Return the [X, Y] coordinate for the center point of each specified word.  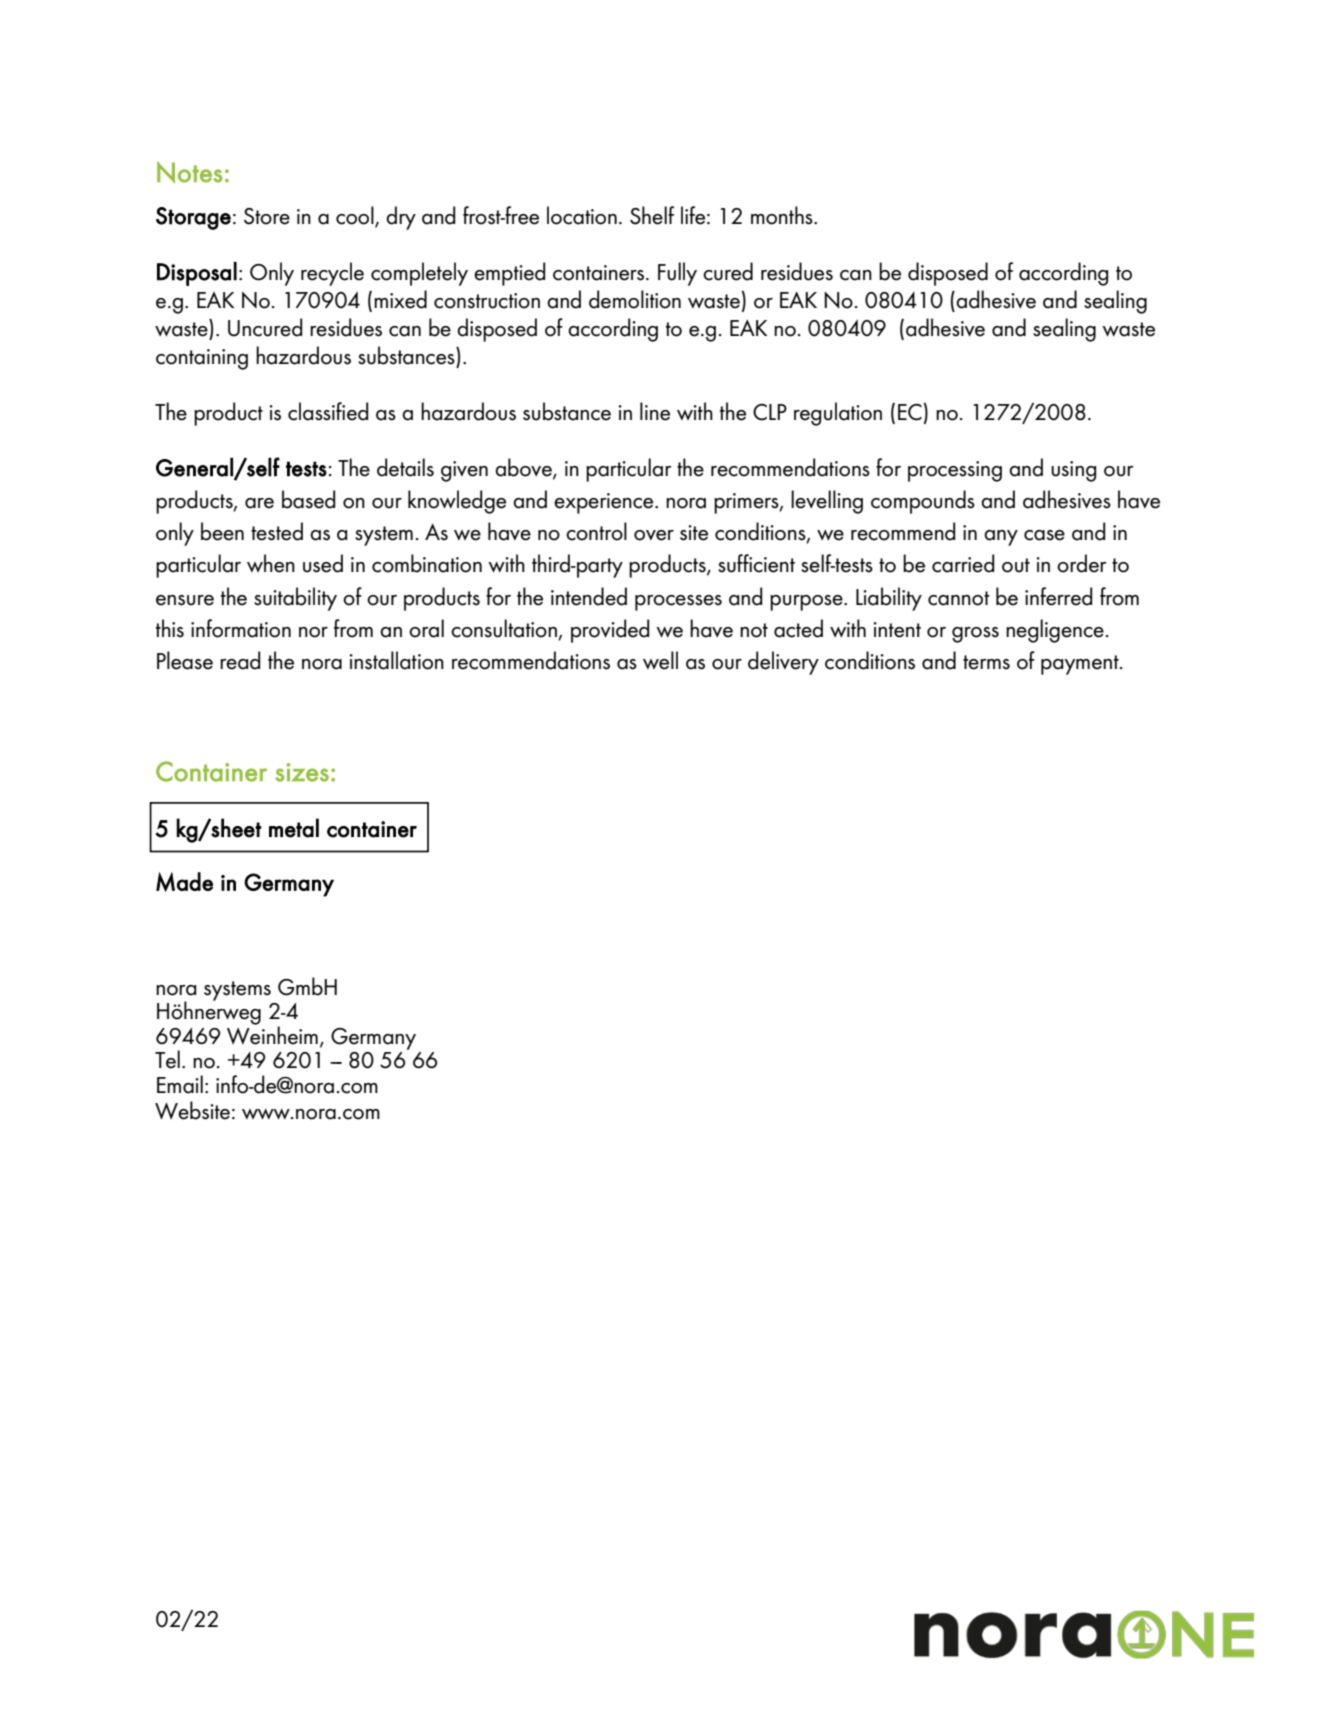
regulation [838, 414]
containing [202, 359]
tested [277, 531]
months [783, 215]
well [660, 660]
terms [986, 662]
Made [184, 882]
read [240, 660]
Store [267, 216]
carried [963, 563]
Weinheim [272, 1034]
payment [1081, 665]
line [655, 411]
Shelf [652, 215]
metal [294, 828]
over [654, 535]
